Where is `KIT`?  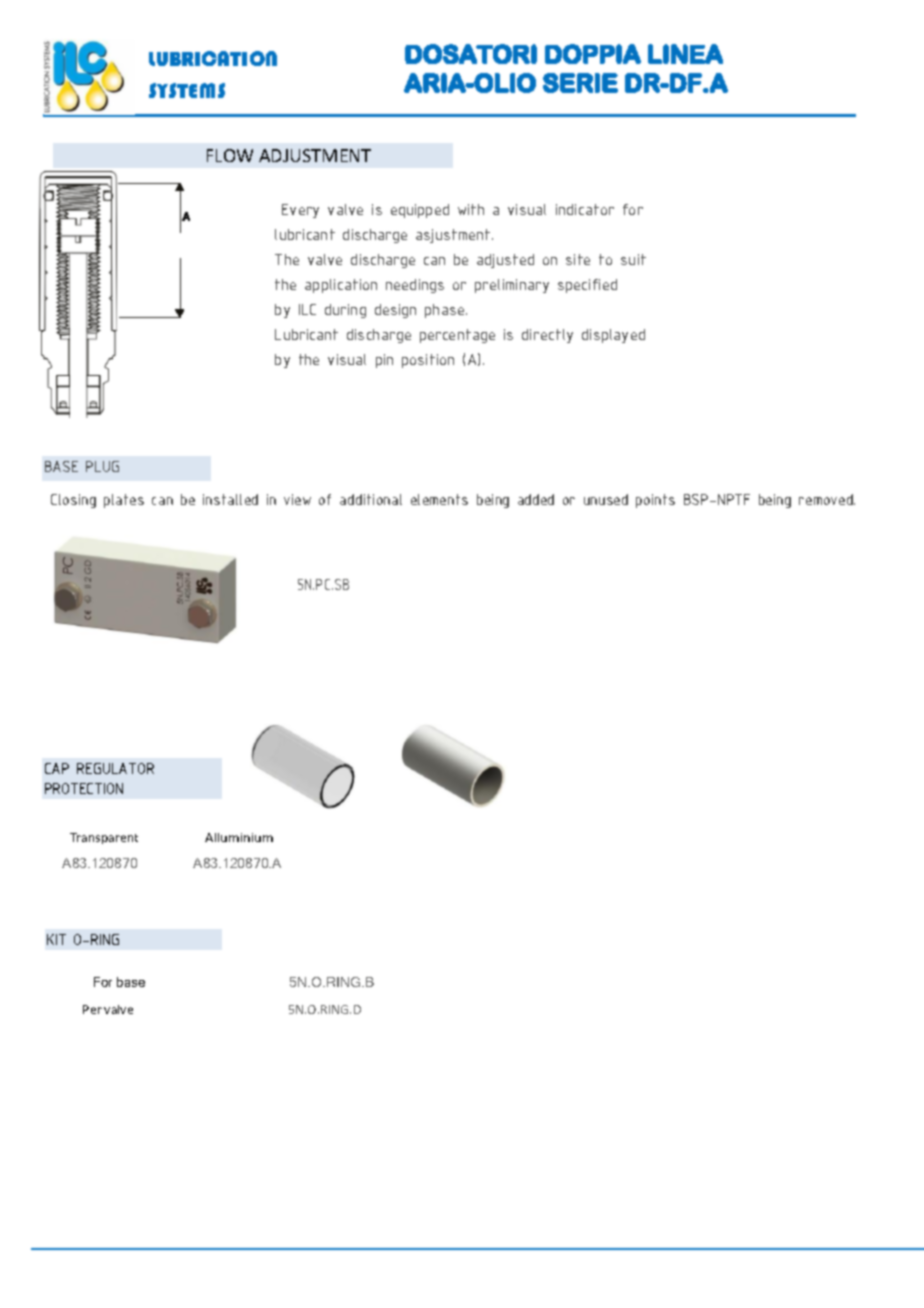 KIT is located at coordinates (56, 939).
